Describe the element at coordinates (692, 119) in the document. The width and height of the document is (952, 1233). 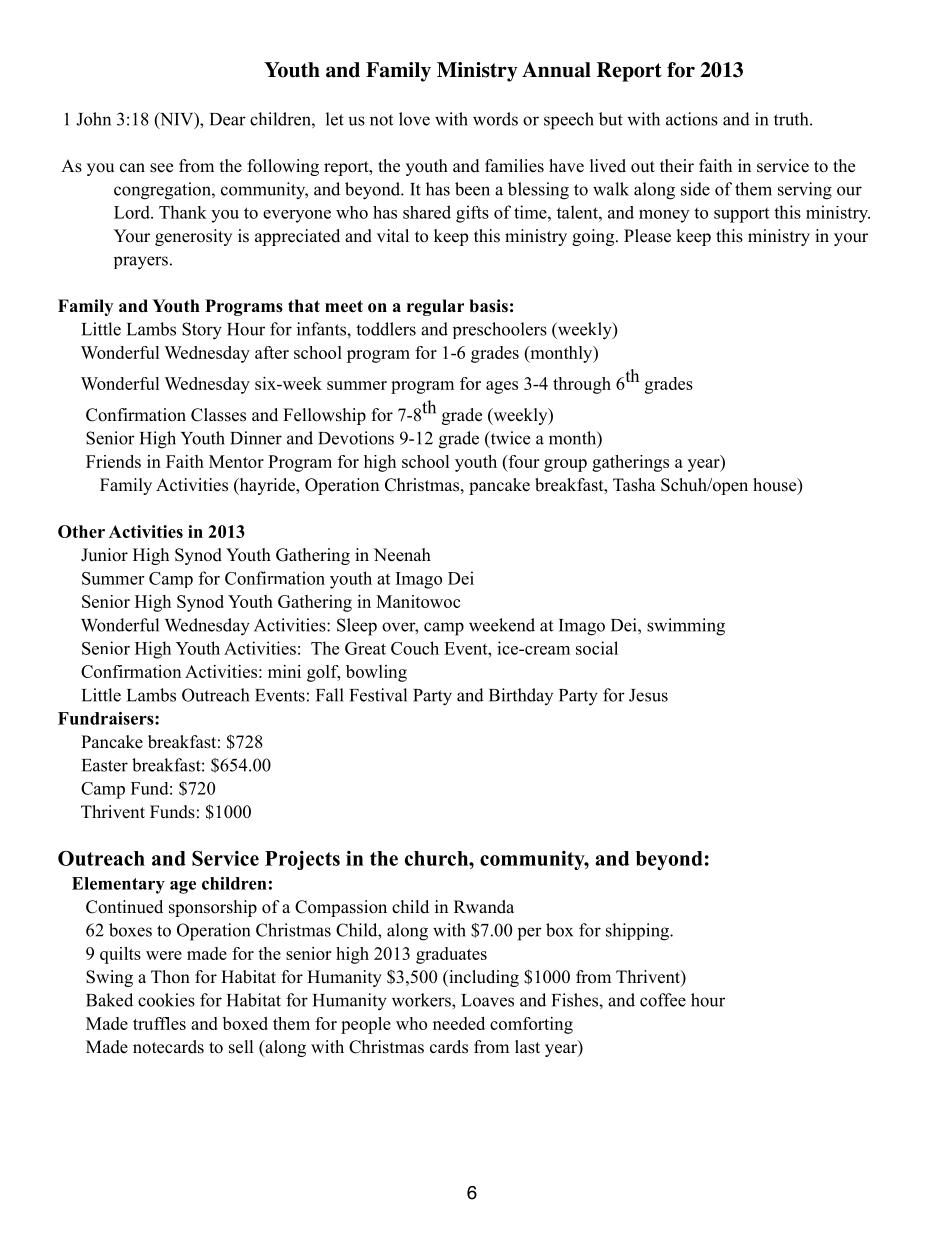
I see `actions` at that location.
